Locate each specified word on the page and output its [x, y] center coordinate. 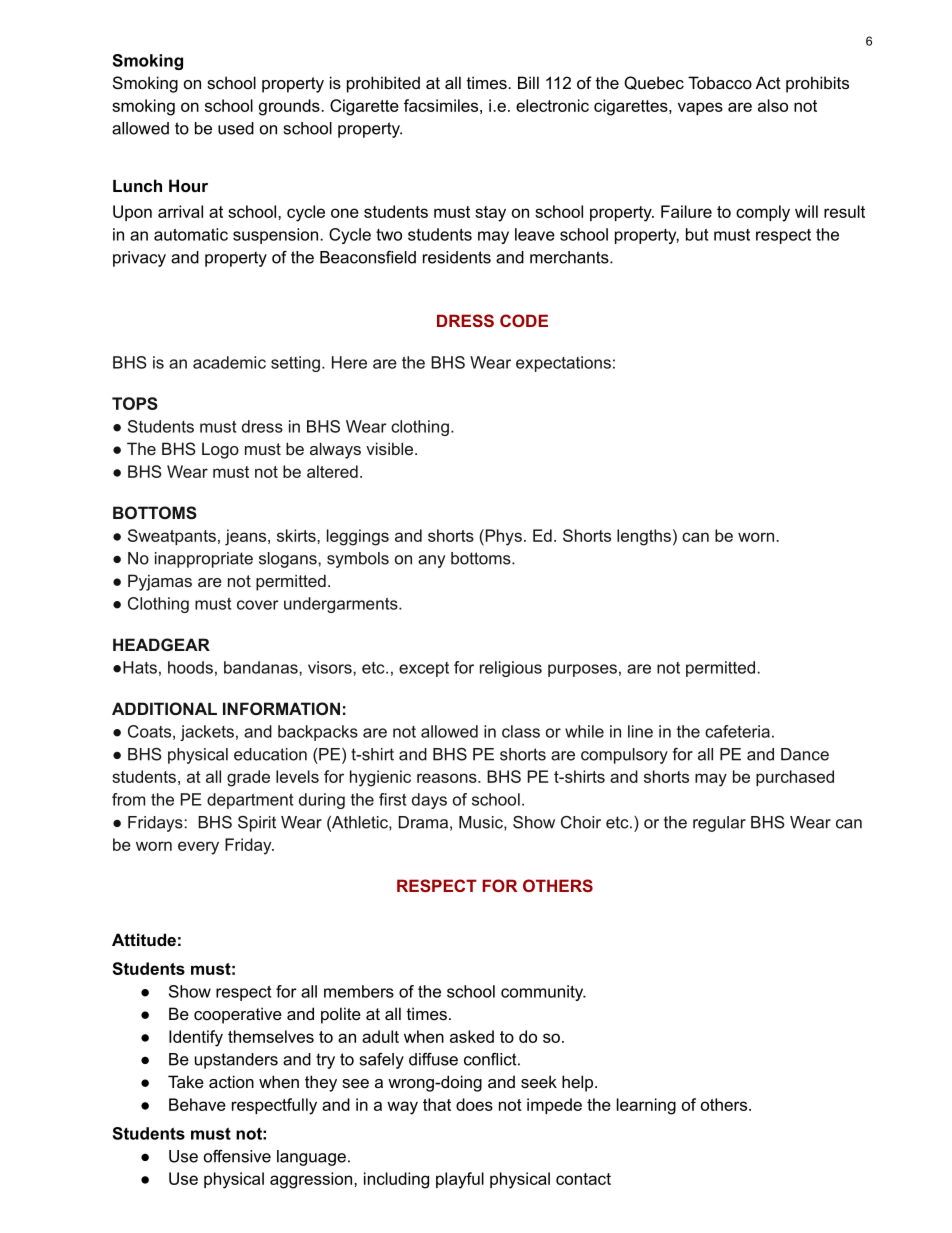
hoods [190, 667]
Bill [528, 82]
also [773, 105]
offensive [237, 1156]
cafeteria [737, 731]
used [236, 128]
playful [460, 1180]
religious [511, 669]
